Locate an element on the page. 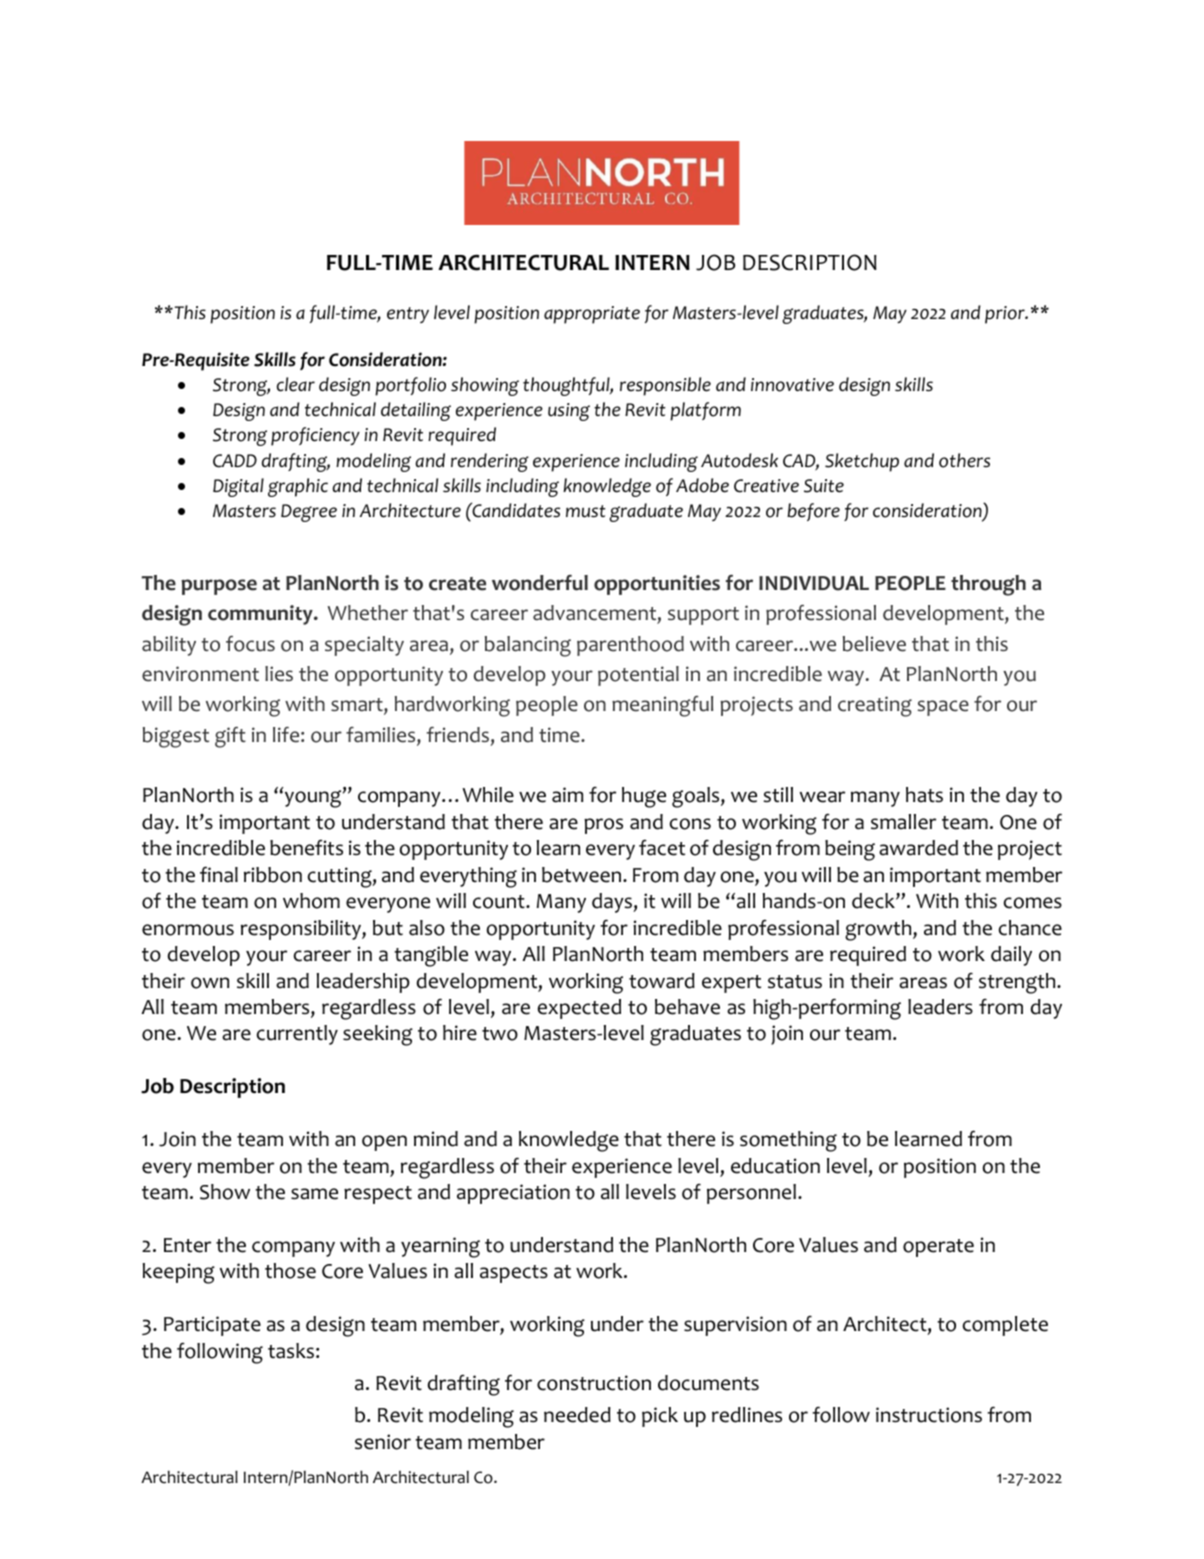  instructions is located at coordinates (929, 1415).
